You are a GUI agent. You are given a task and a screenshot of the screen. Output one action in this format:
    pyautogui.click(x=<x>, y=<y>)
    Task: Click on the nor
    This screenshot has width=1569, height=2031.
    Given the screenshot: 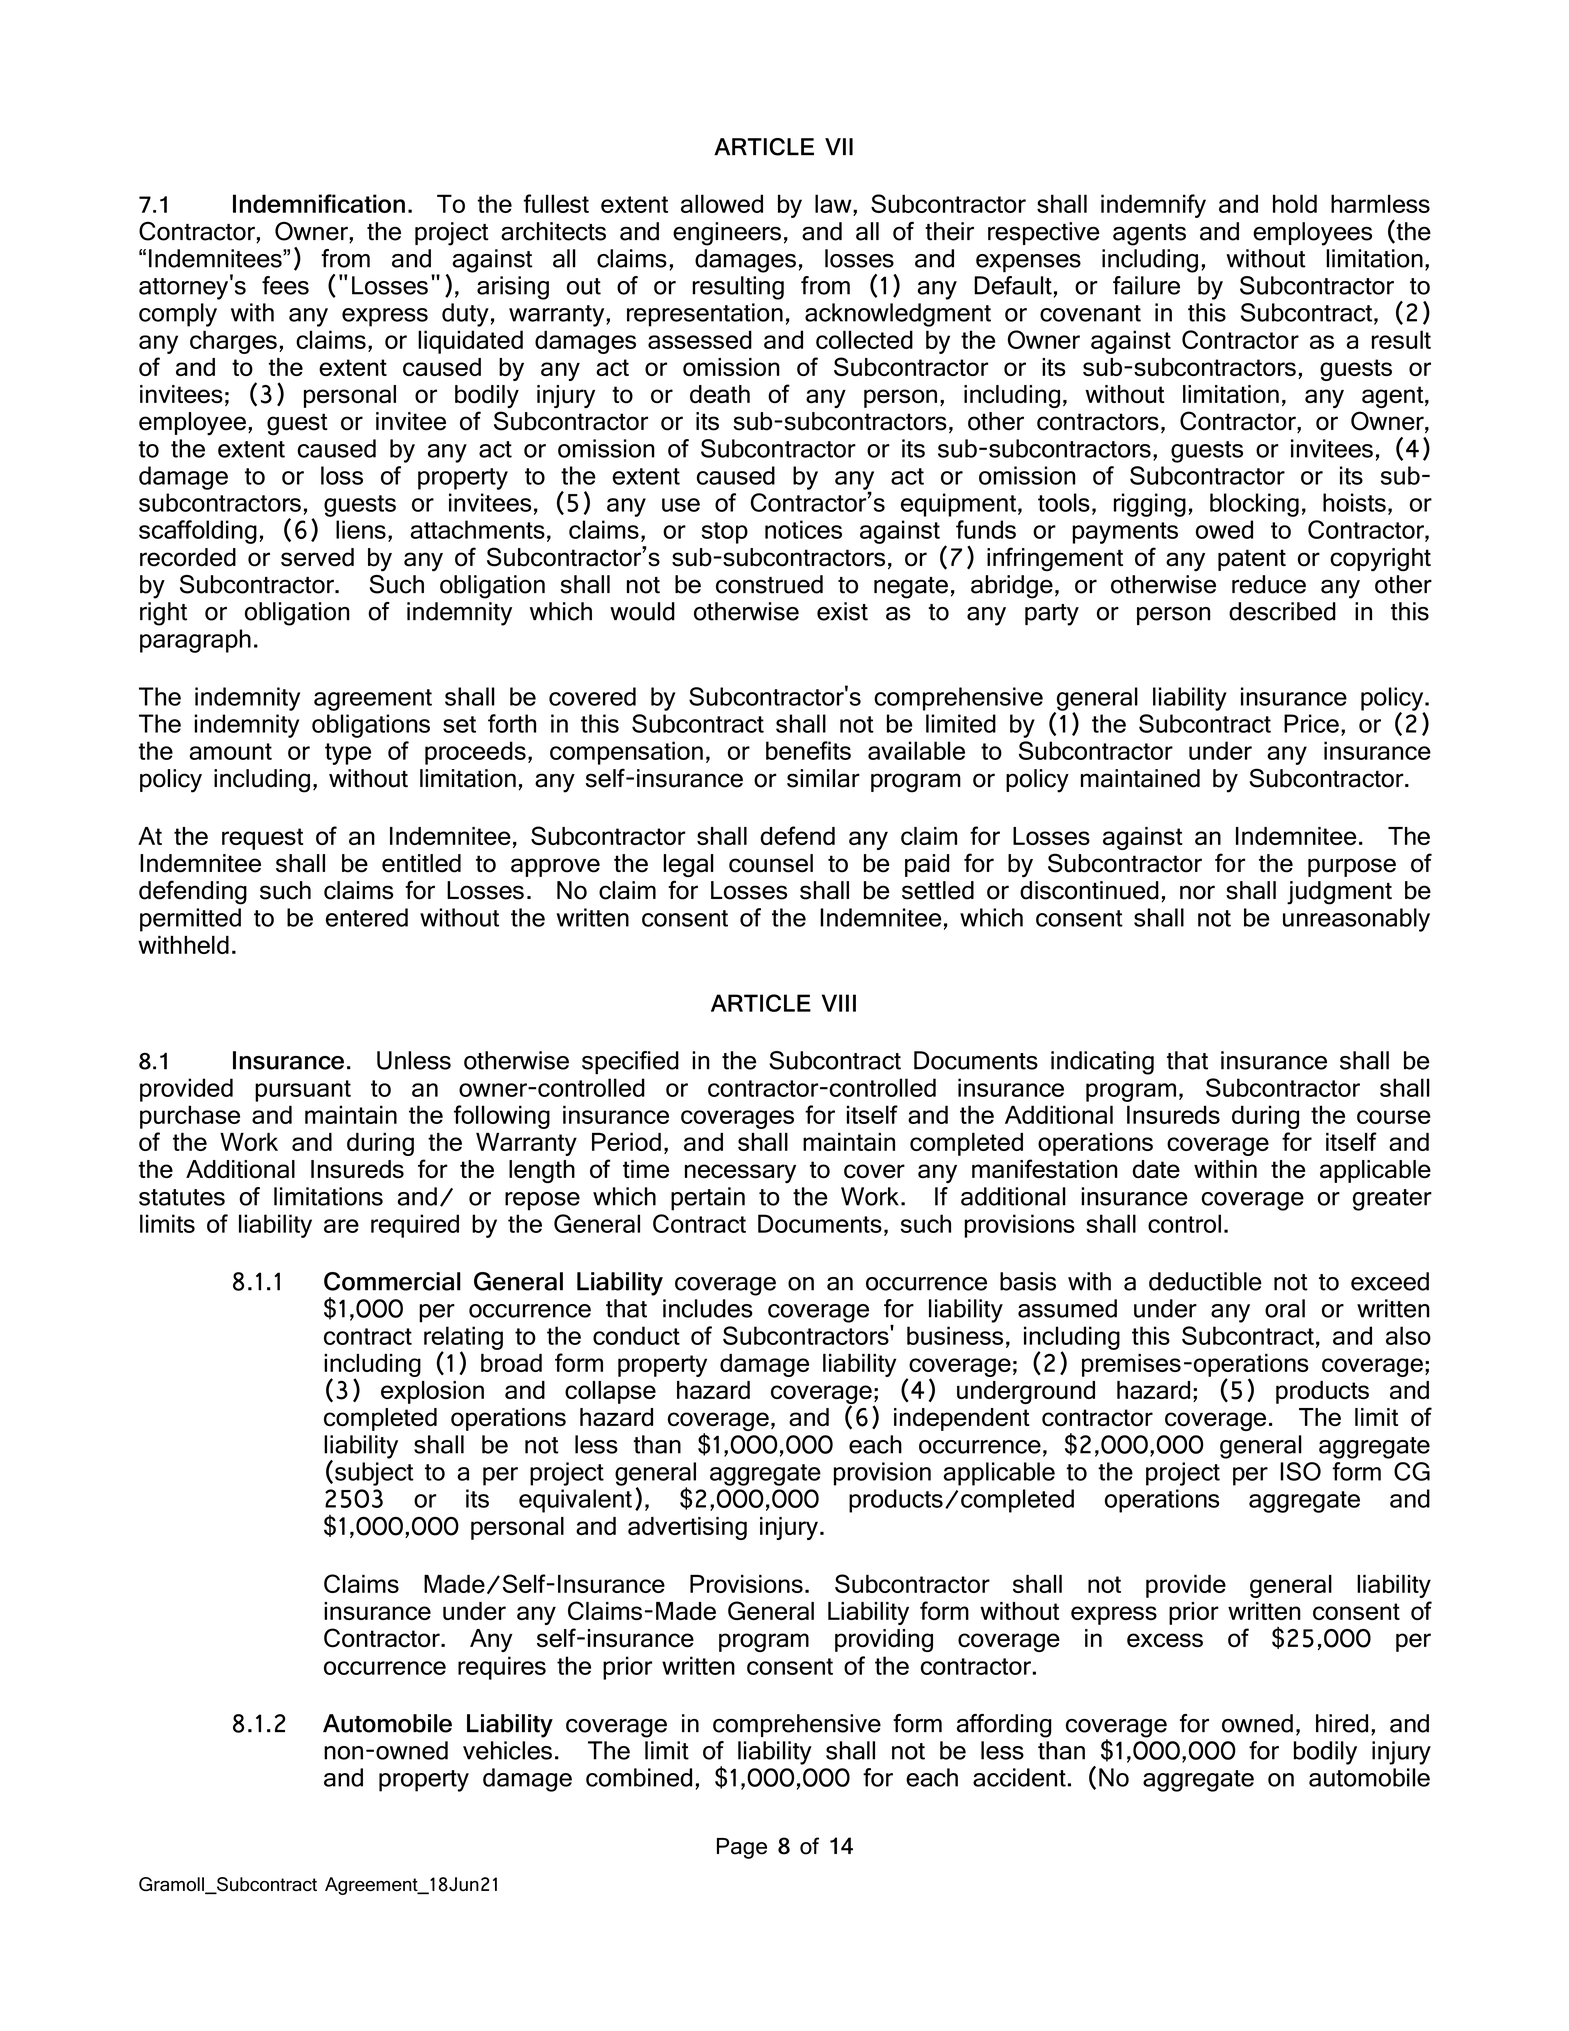 What is the action you would take?
    pyautogui.click(x=1197, y=892)
